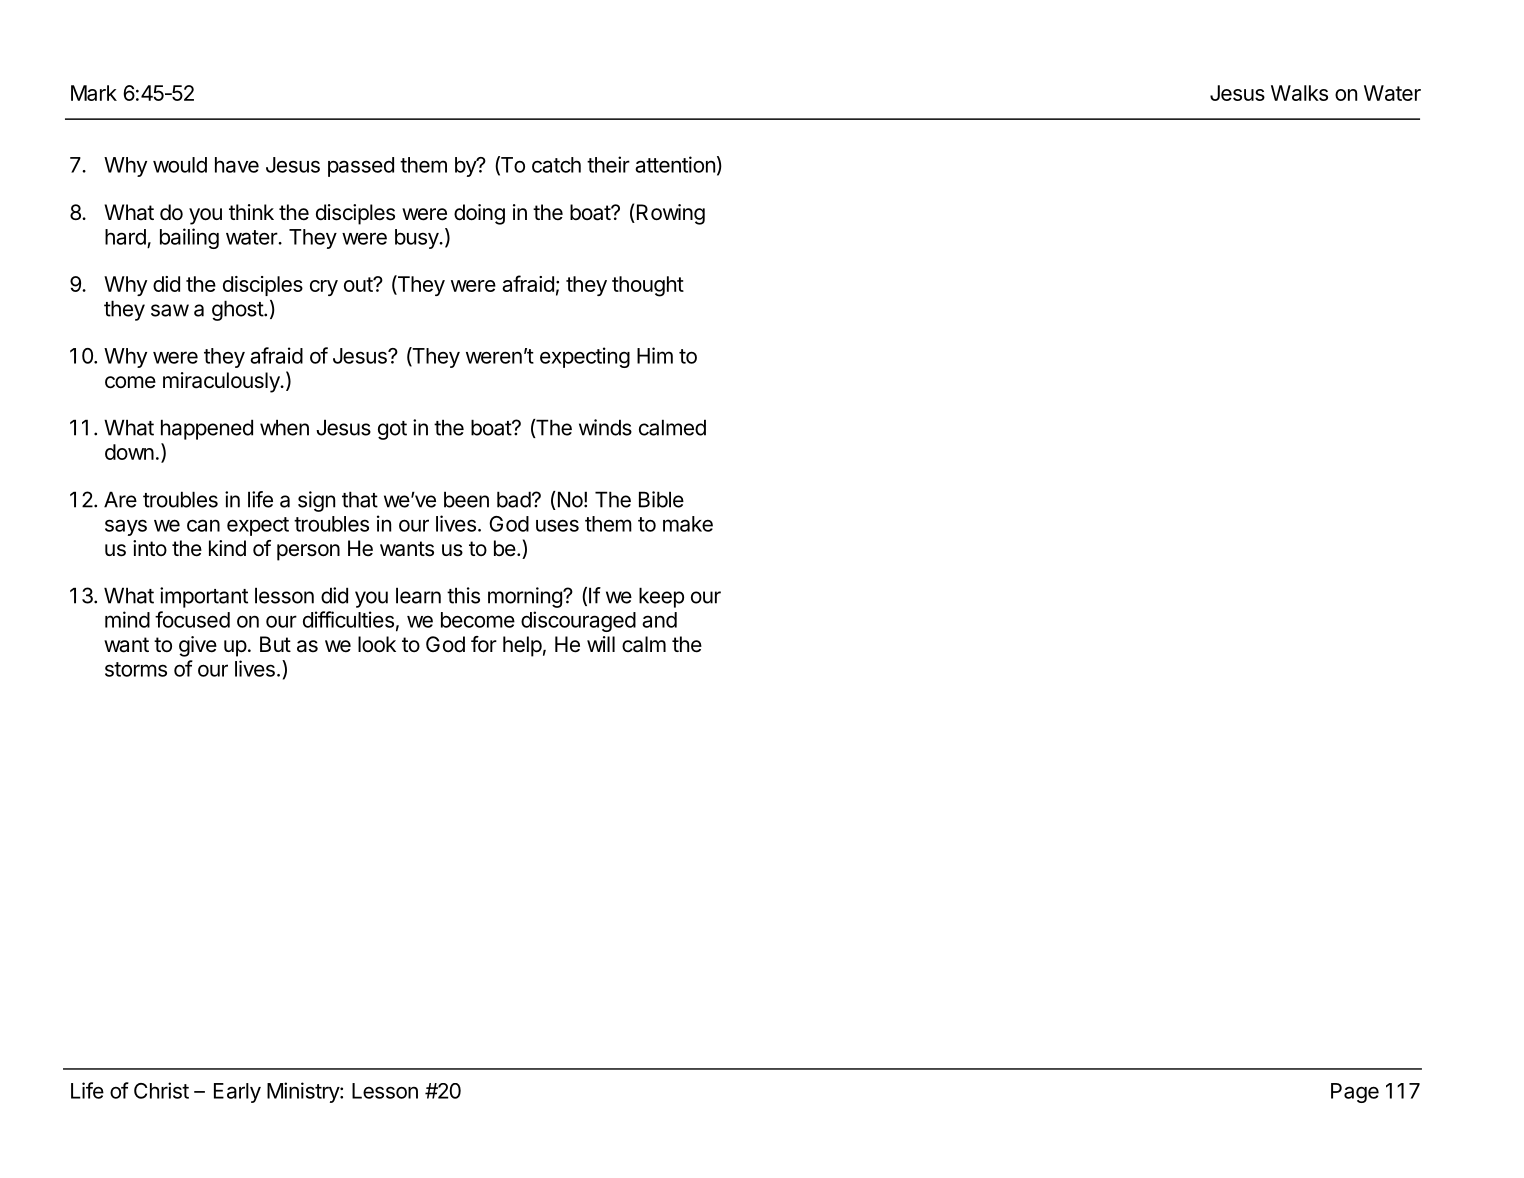 This screenshot has height=1178, width=1524. What do you see at coordinates (237, 1093) in the screenshot?
I see `Early` at bounding box center [237, 1093].
